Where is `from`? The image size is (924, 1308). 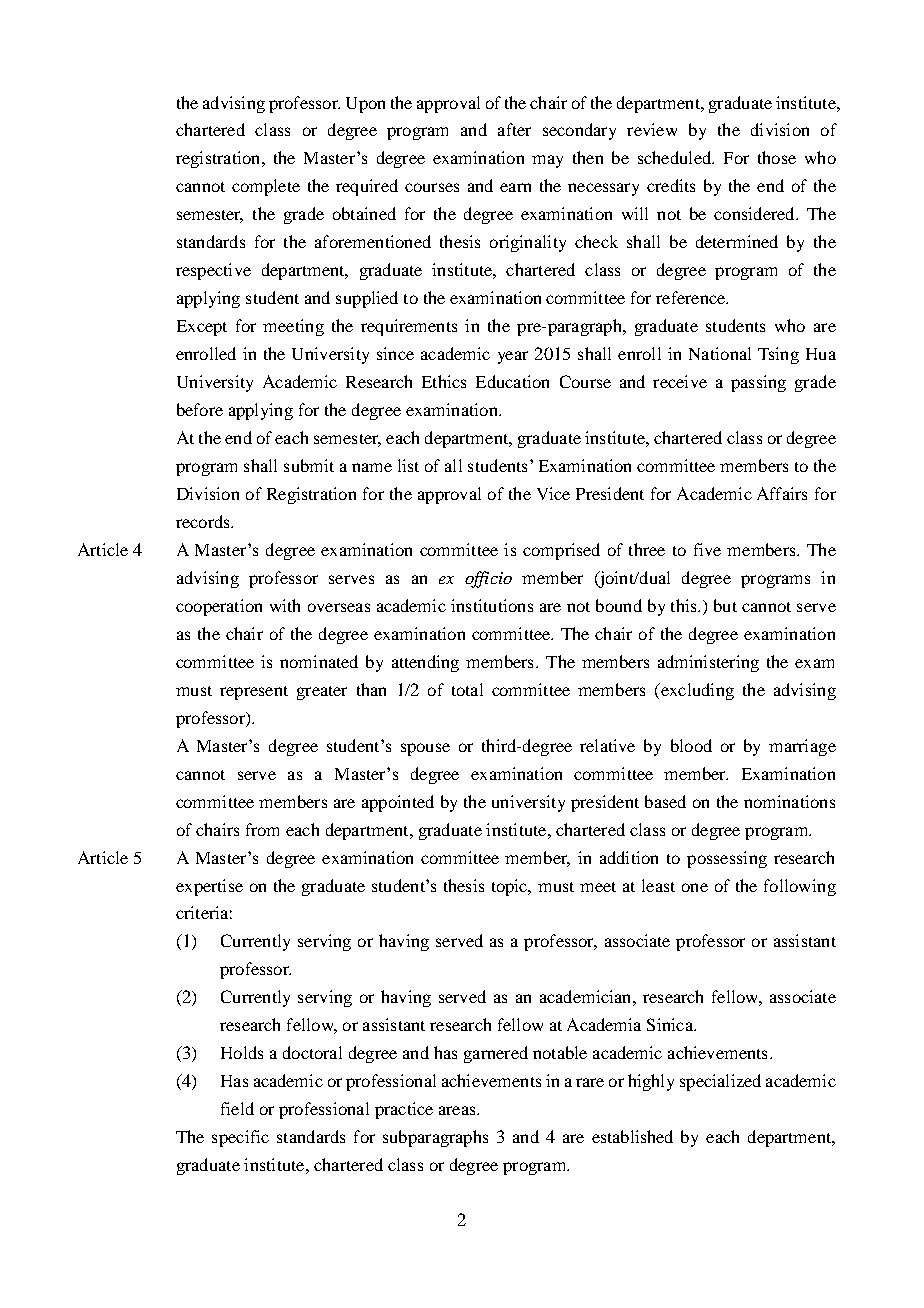 from is located at coordinates (262, 829).
